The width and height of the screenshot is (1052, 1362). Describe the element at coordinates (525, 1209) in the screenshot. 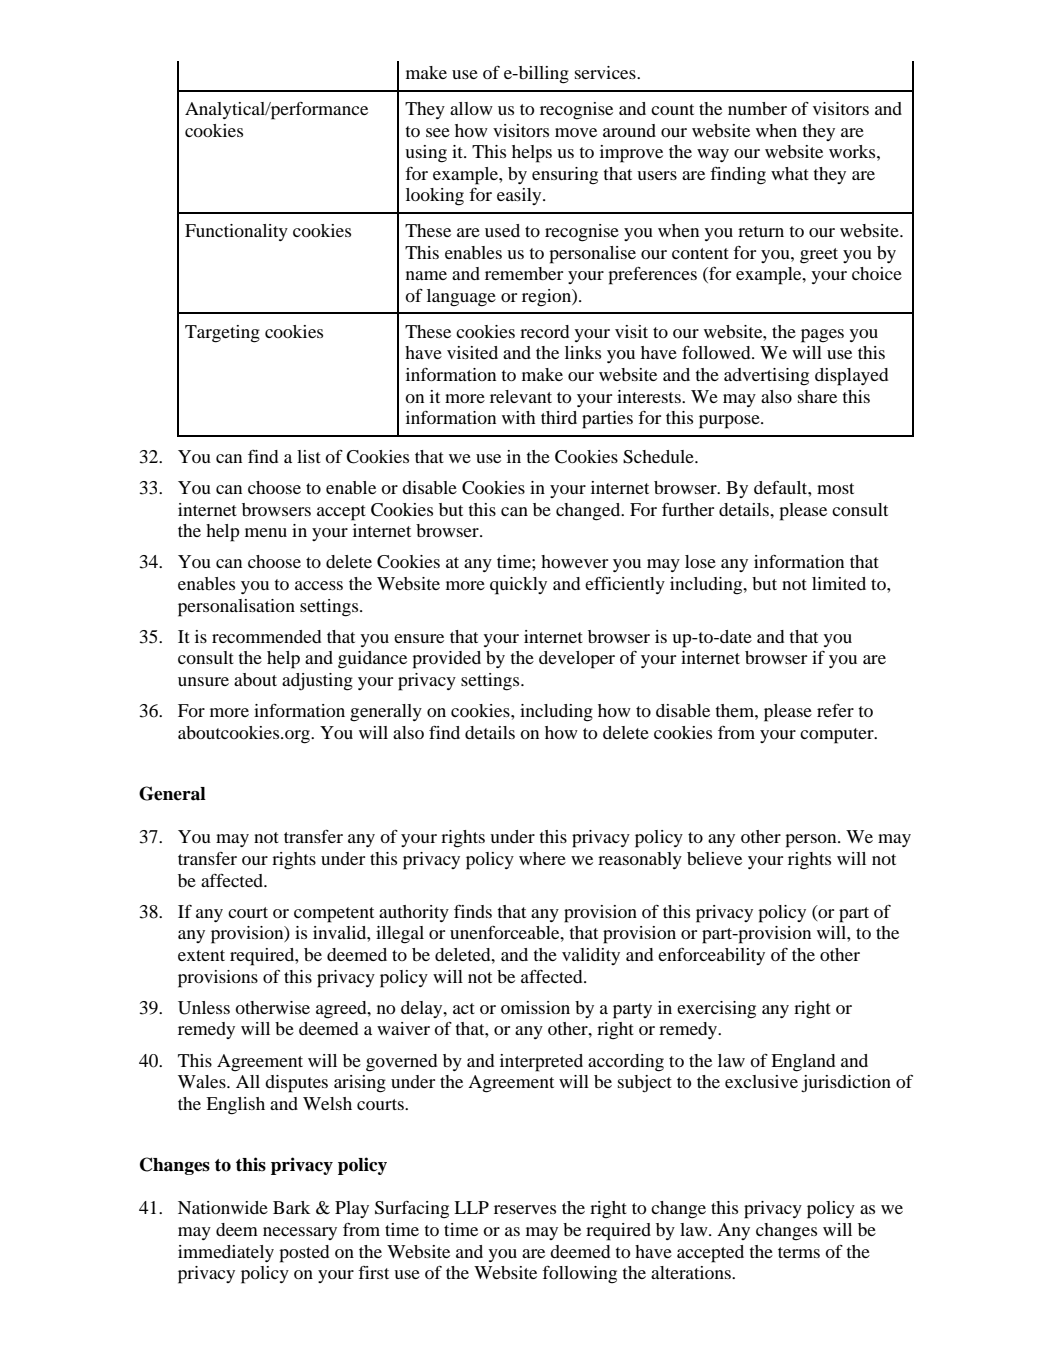

I see `reserves` at that location.
